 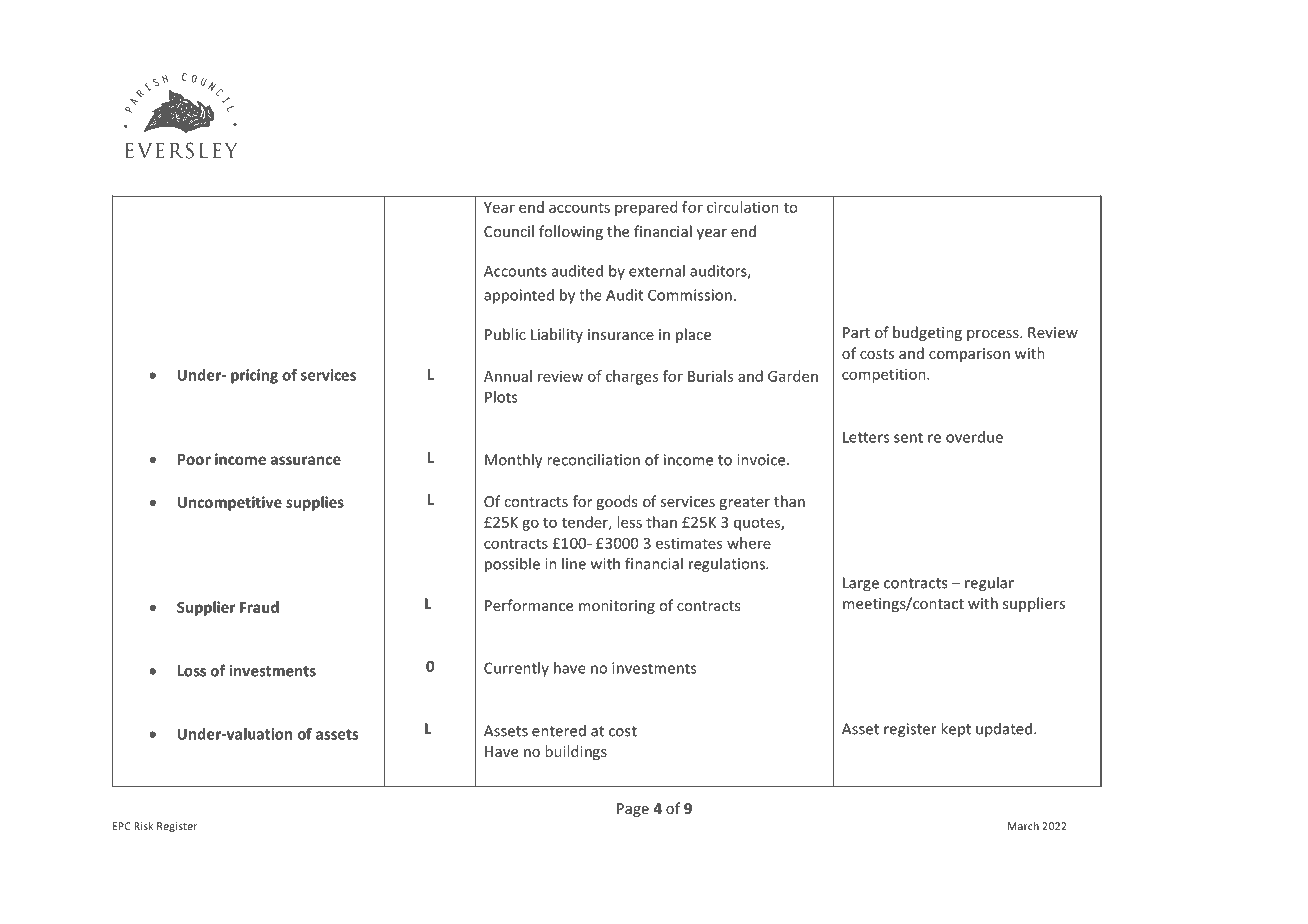 I want to click on Fraud, so click(x=259, y=607).
